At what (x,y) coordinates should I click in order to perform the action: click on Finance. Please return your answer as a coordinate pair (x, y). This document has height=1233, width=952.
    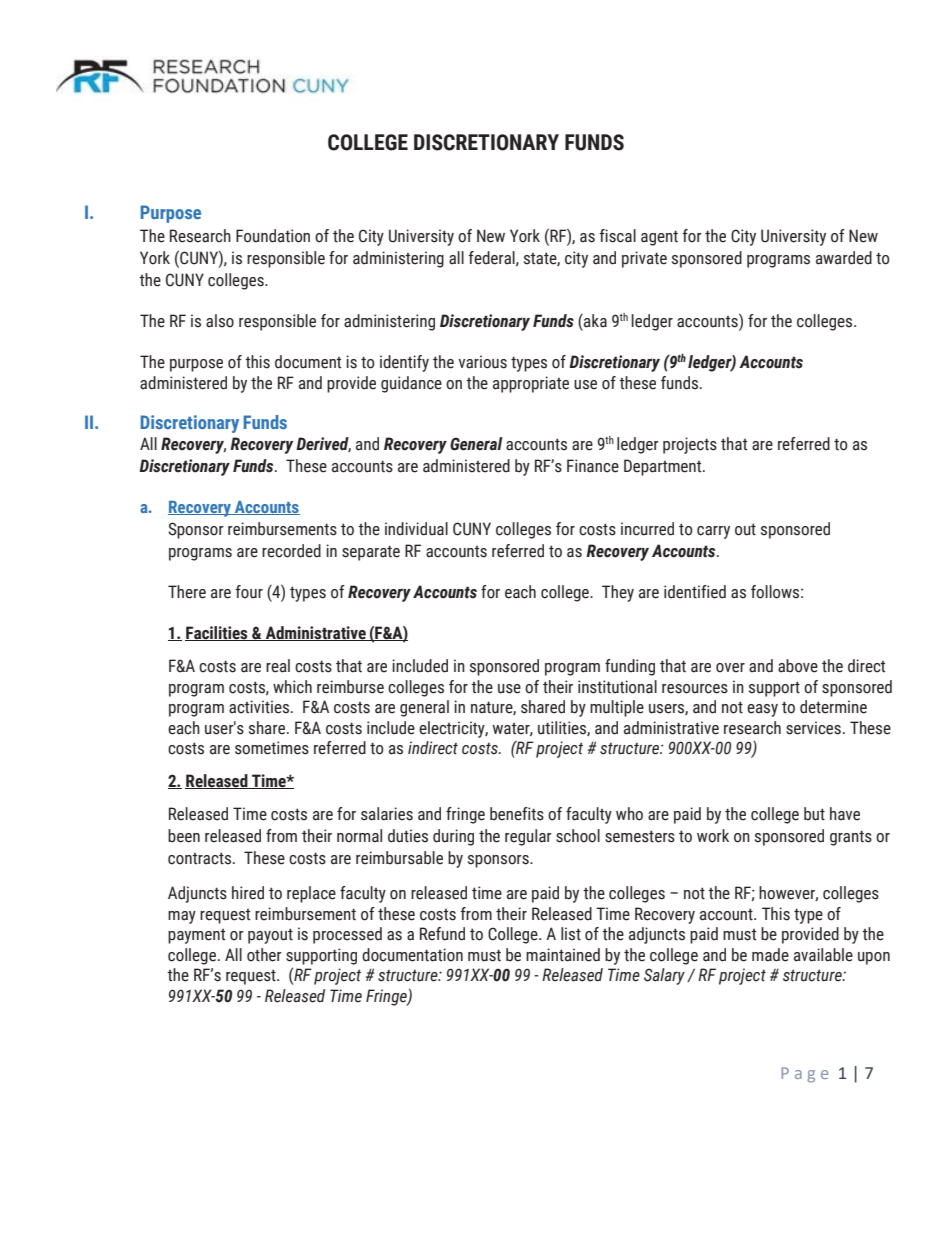
    Looking at the image, I should click on (593, 466).
